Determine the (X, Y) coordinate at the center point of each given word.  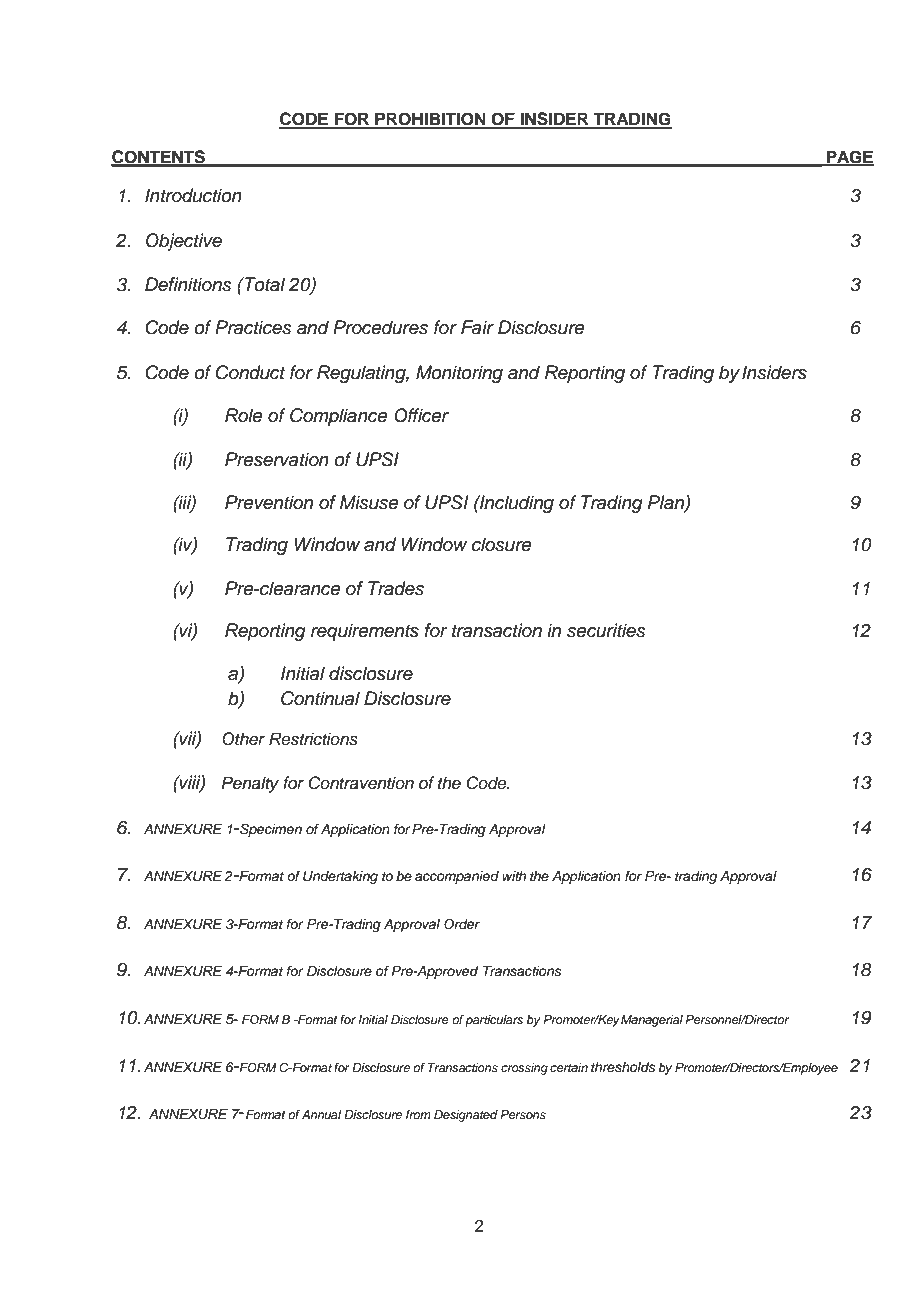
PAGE (849, 157)
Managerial (652, 1021)
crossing (524, 1069)
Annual (321, 1114)
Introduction (193, 195)
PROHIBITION (430, 120)
